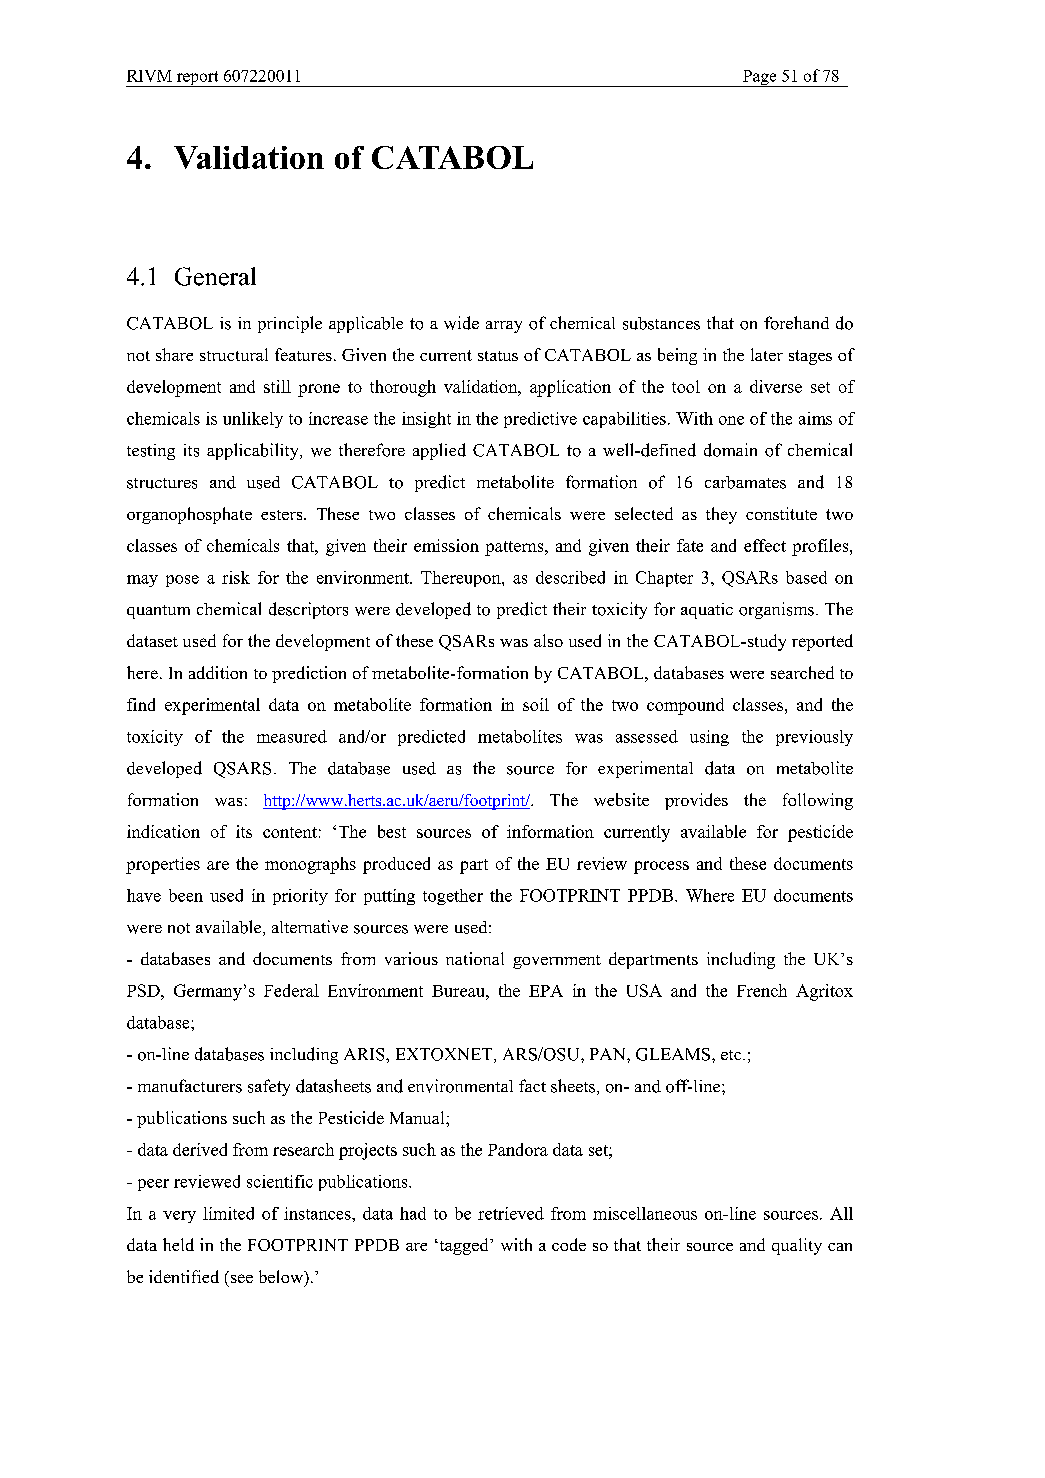  I want to click on Page, so click(760, 78).
